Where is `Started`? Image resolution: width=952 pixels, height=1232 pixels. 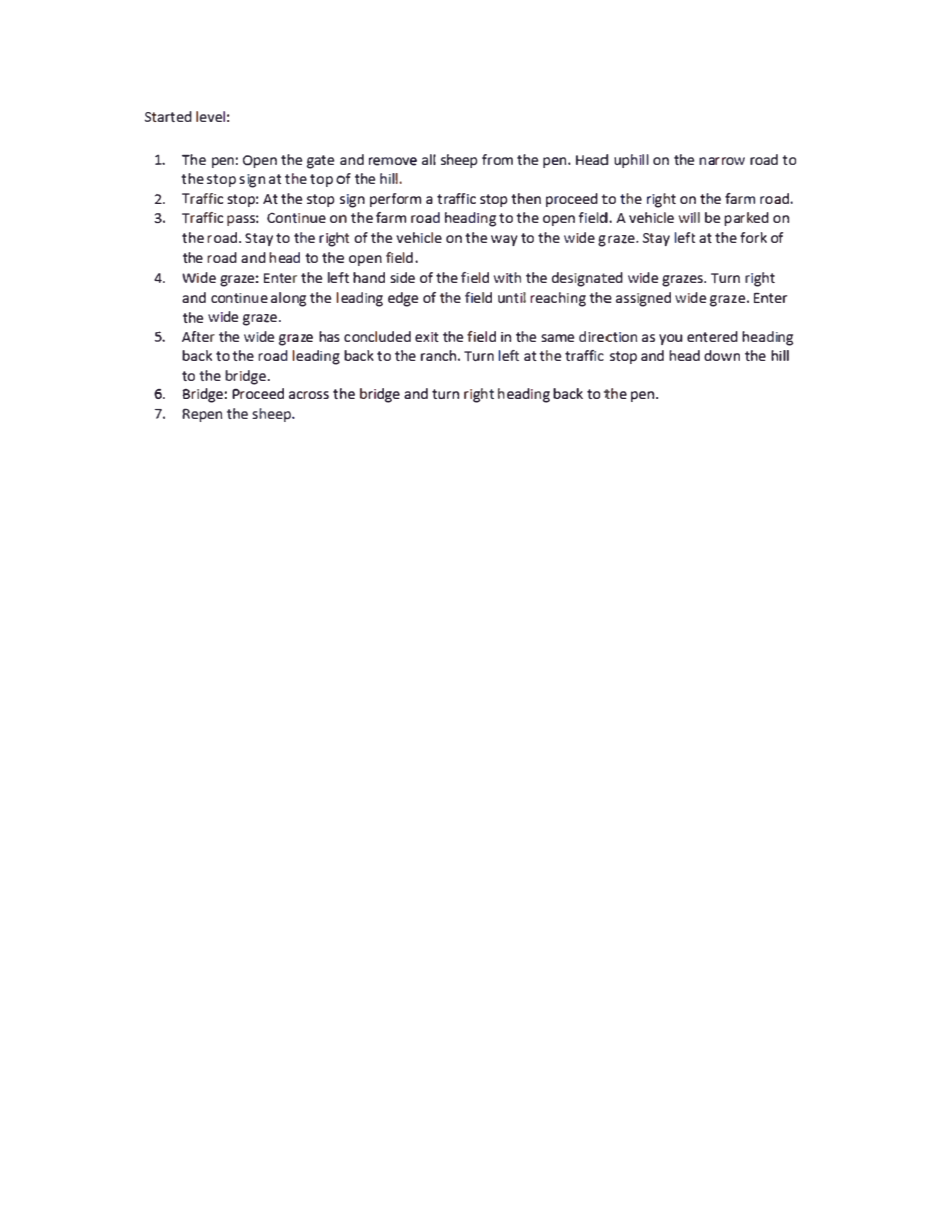 Started is located at coordinates (168, 116).
